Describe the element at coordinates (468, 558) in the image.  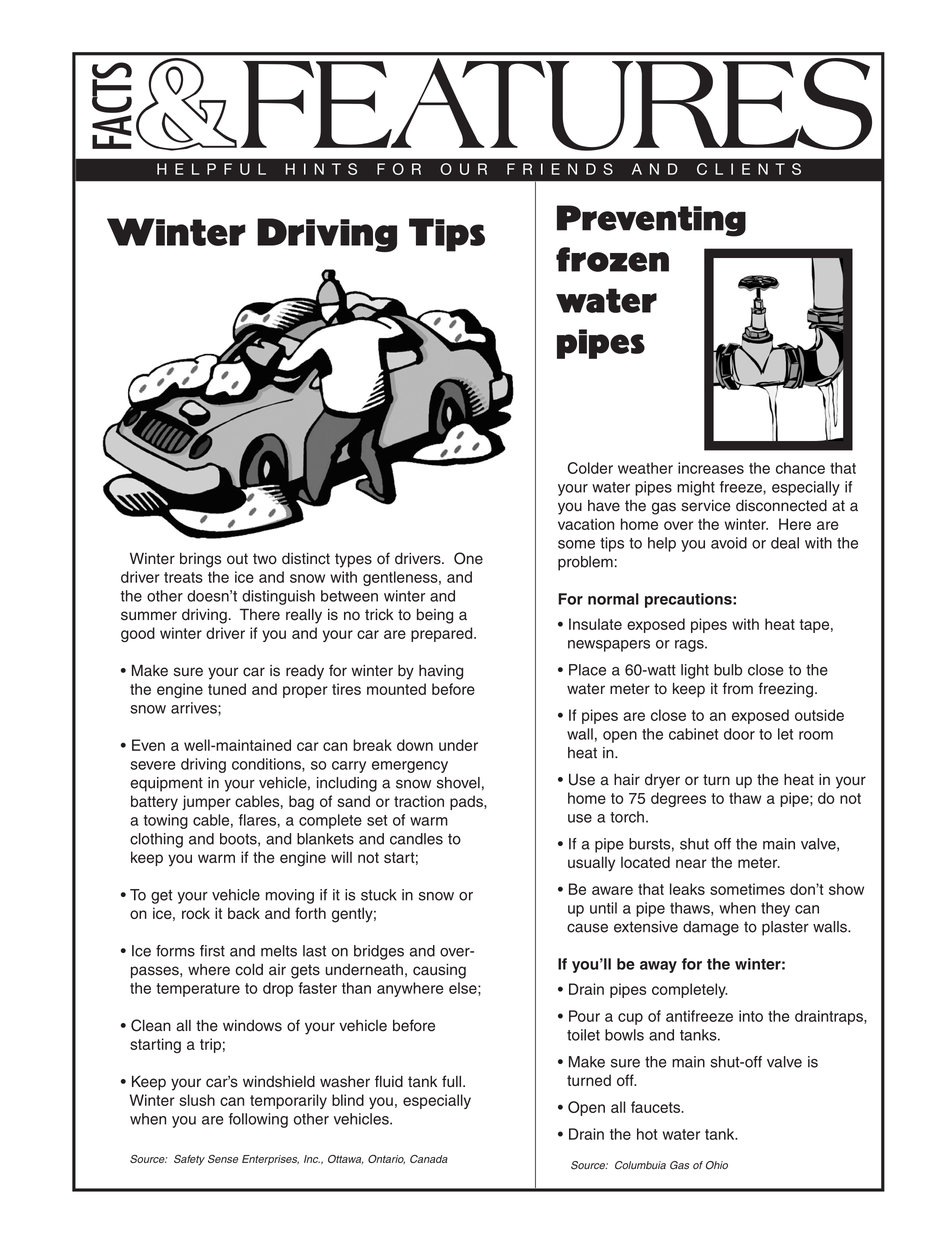
I see `One` at that location.
